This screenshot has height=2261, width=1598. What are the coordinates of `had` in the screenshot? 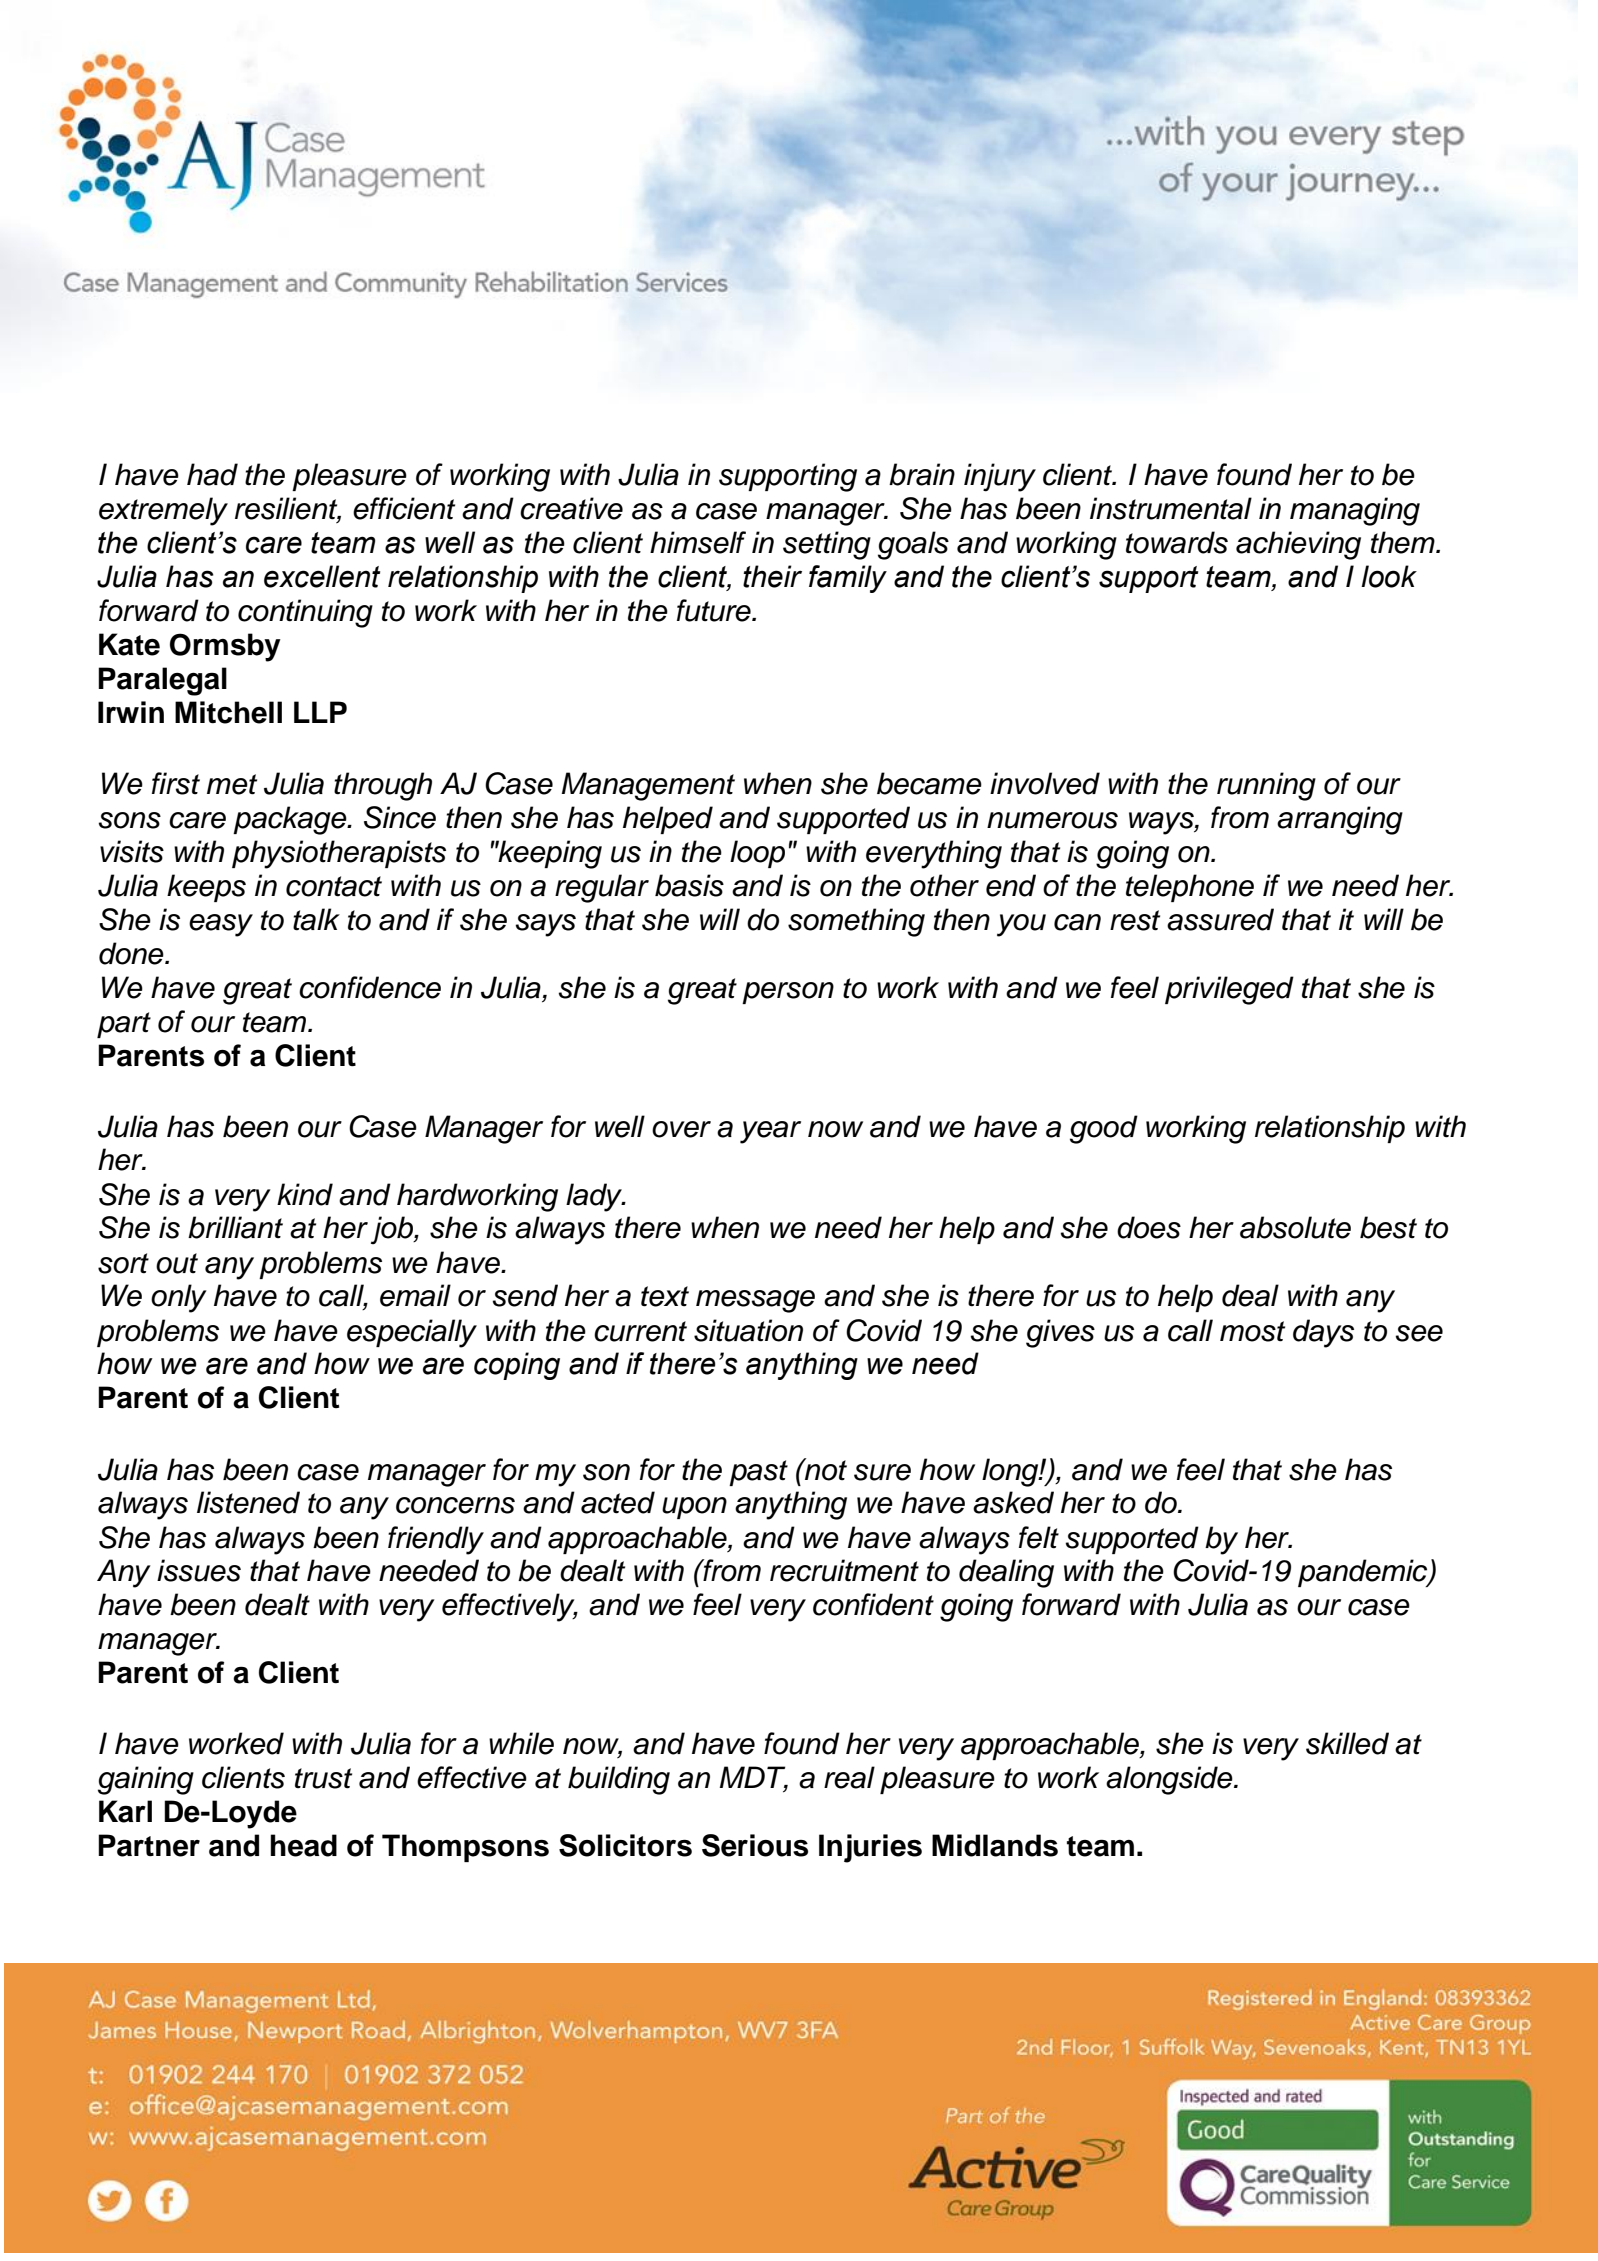 It's located at (212, 474).
